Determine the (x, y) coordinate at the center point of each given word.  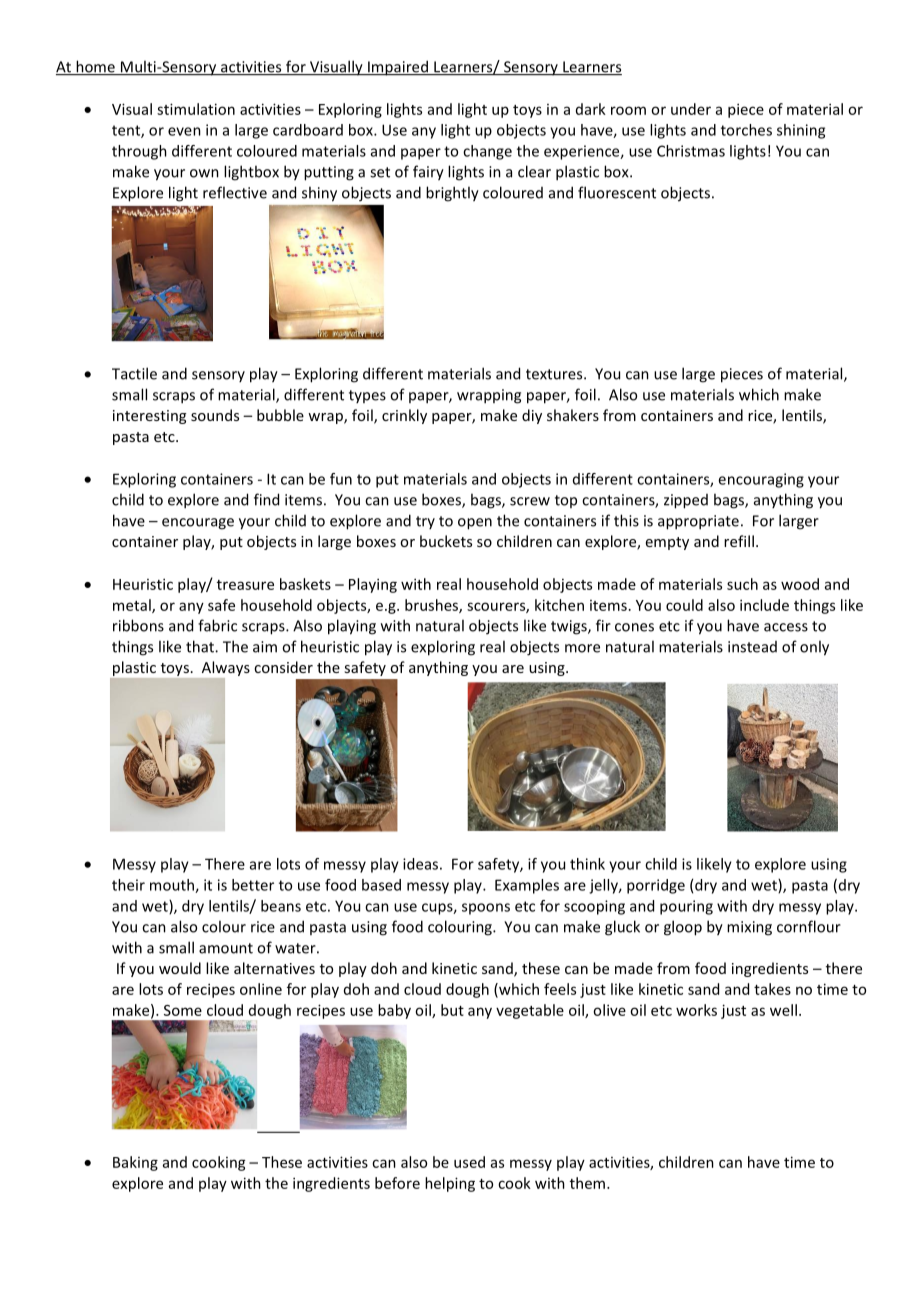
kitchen (559, 605)
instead (752, 647)
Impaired (398, 68)
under (691, 109)
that (201, 646)
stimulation (196, 109)
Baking (135, 1163)
